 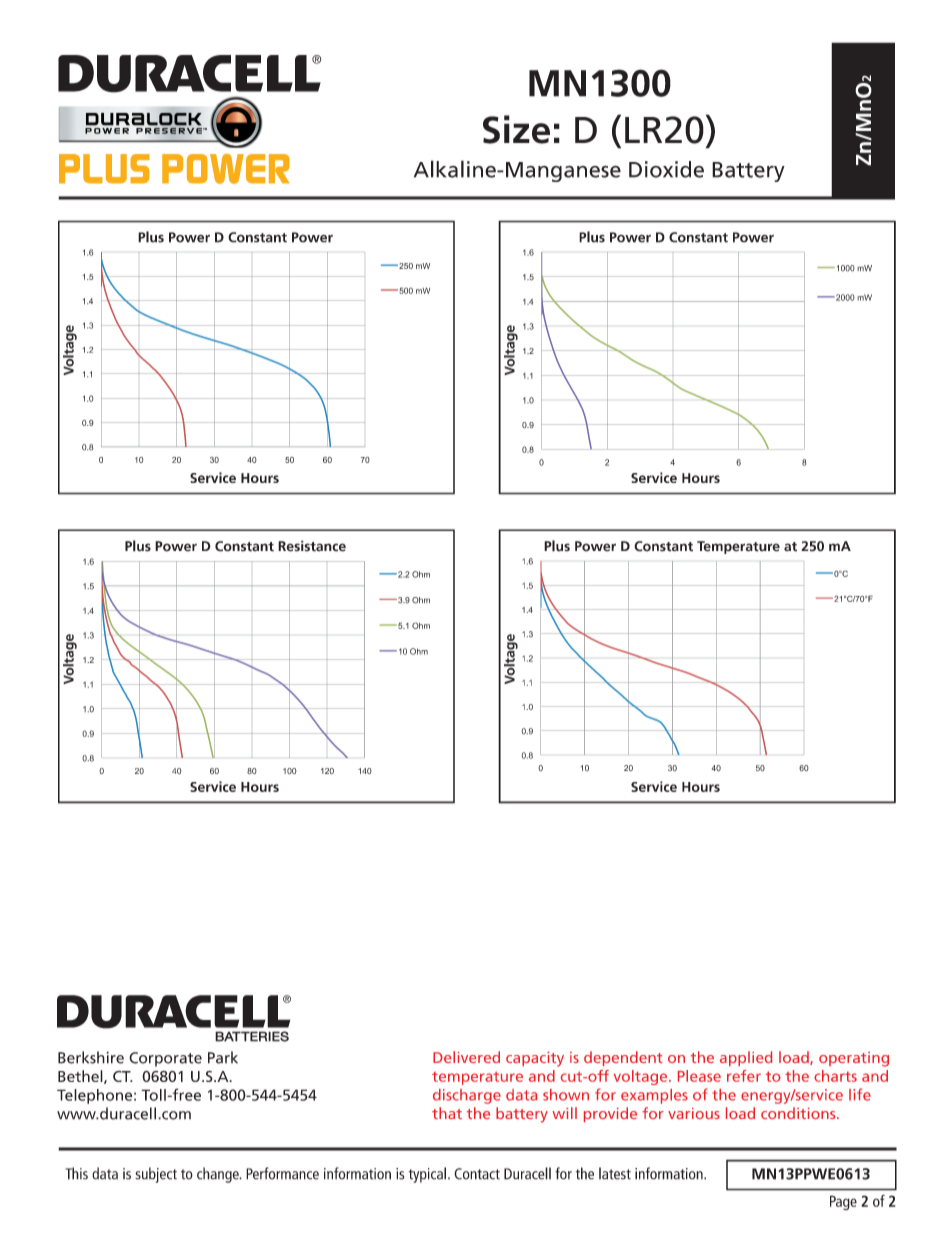 I want to click on Contact, so click(x=477, y=1174).
